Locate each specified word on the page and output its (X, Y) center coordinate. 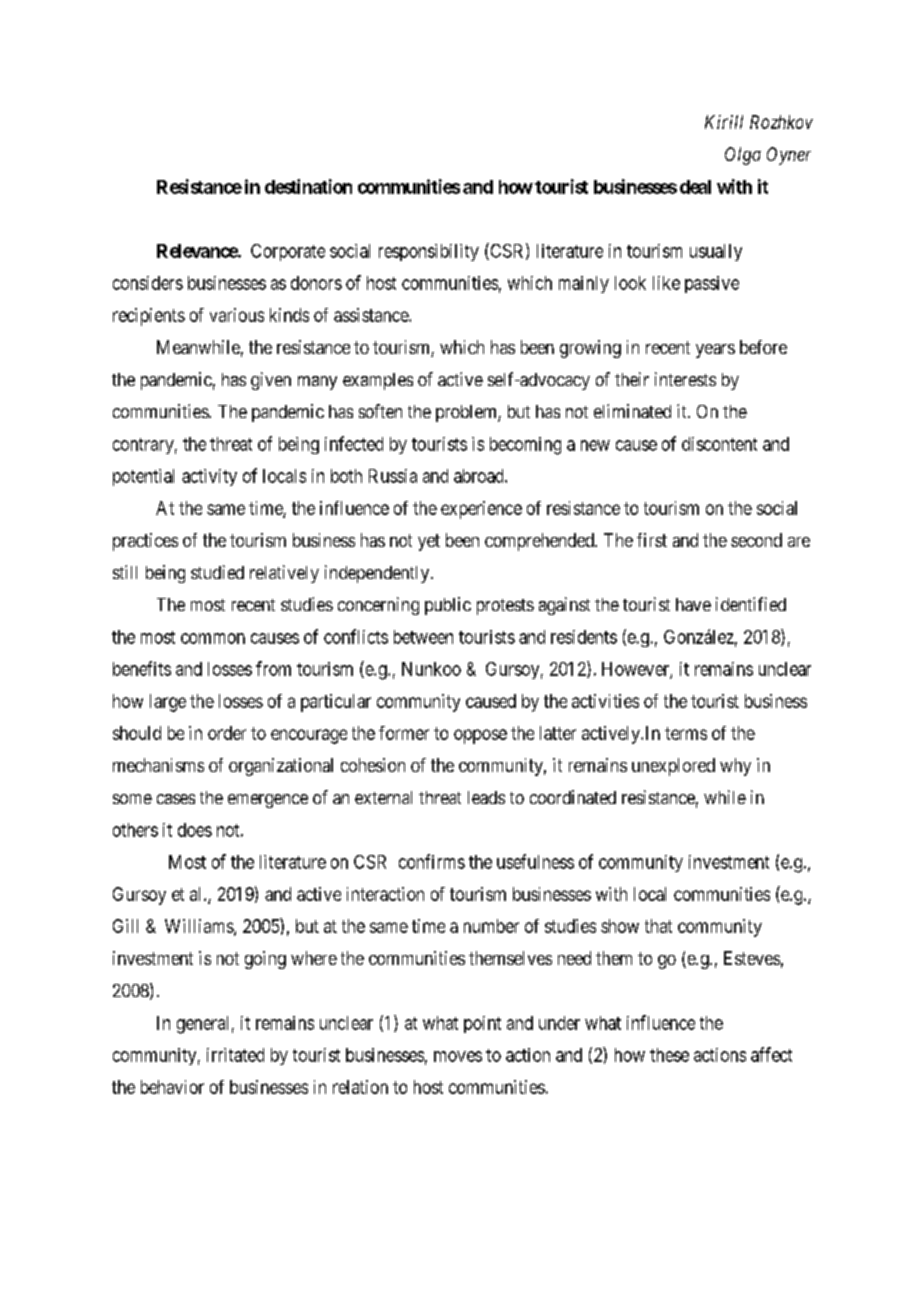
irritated (235, 1055)
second (756, 540)
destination (308, 186)
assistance (372, 315)
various (237, 315)
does (195, 830)
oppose (480, 736)
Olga (743, 156)
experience (481, 510)
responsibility (429, 252)
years (715, 351)
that (658, 926)
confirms (432, 861)
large (168, 703)
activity (209, 477)
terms (686, 733)
